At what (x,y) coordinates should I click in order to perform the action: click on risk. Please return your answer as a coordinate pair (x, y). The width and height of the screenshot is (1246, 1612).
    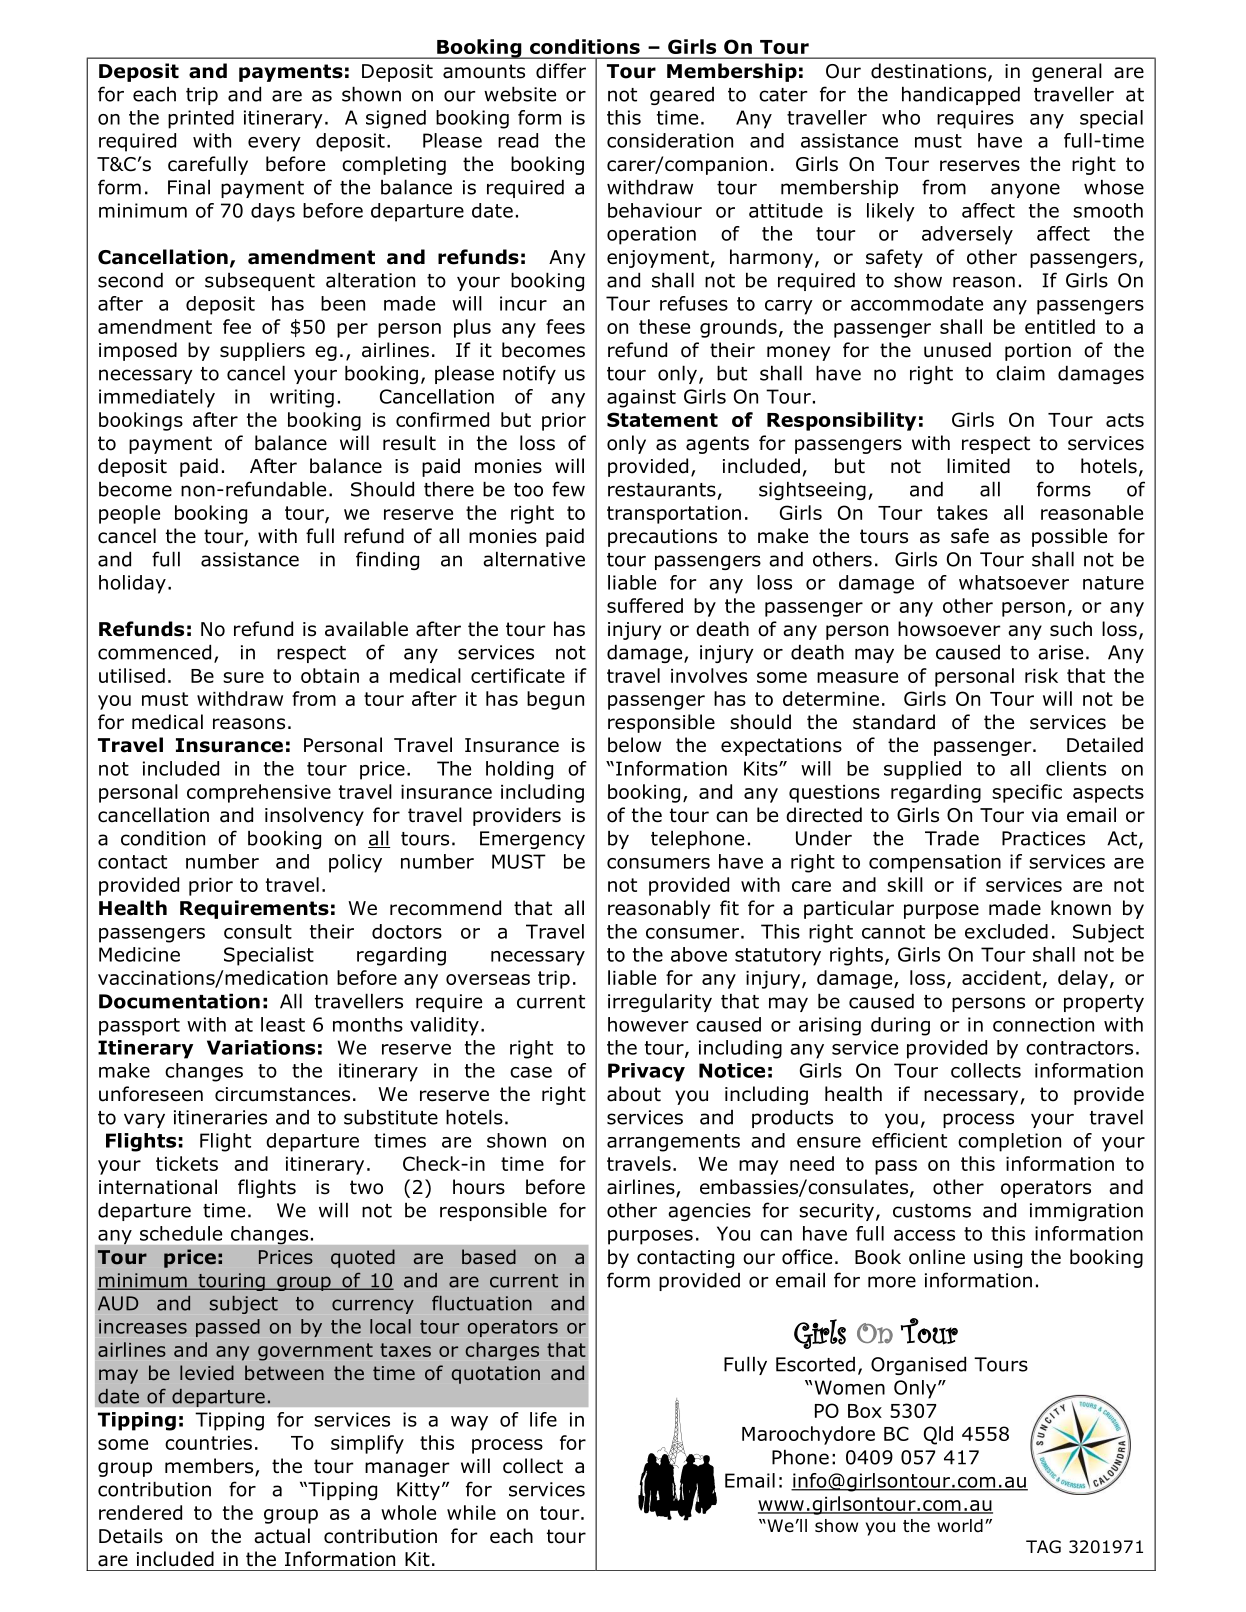
    Looking at the image, I should click on (1041, 675).
